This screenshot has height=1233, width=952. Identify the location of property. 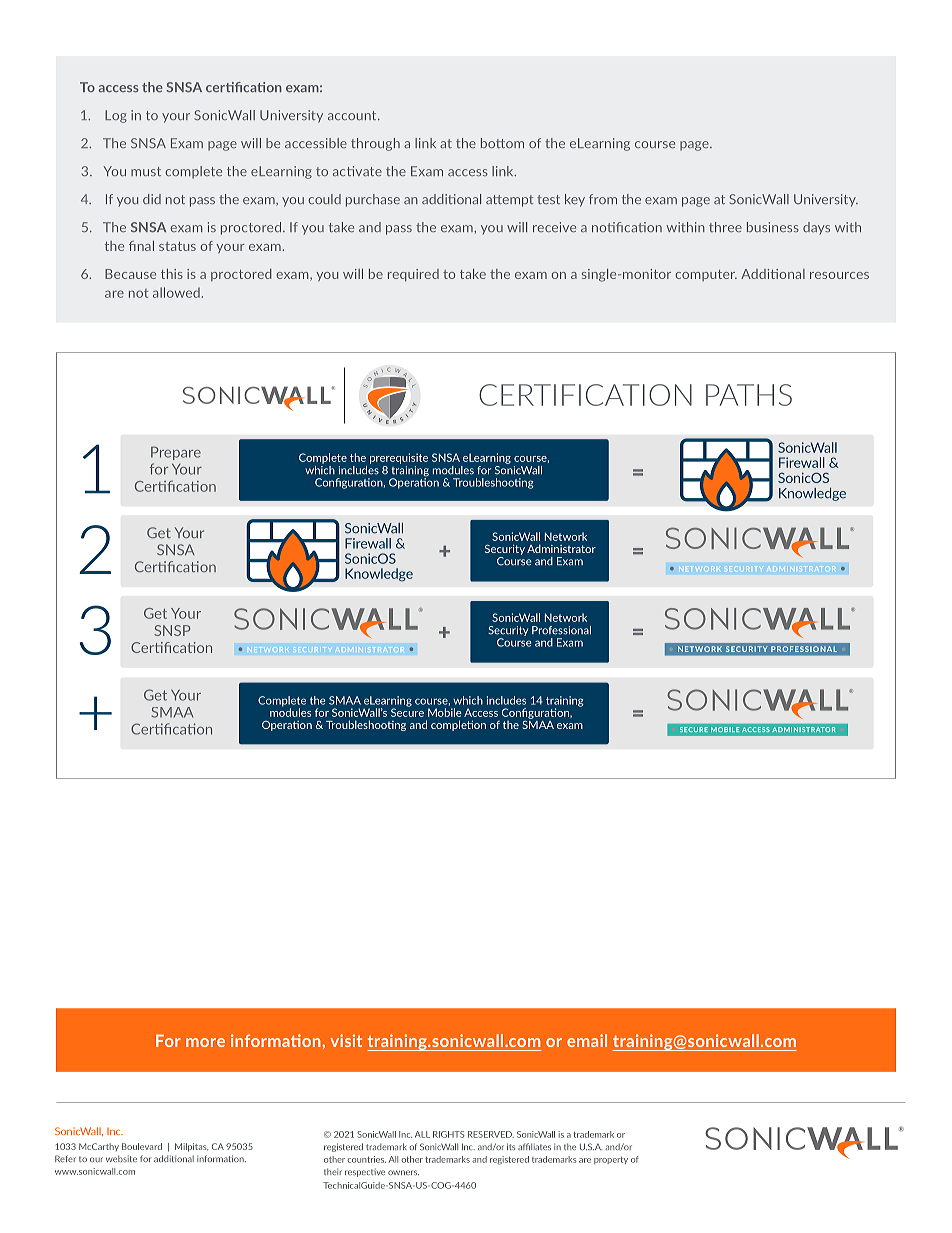
(611, 1160).
